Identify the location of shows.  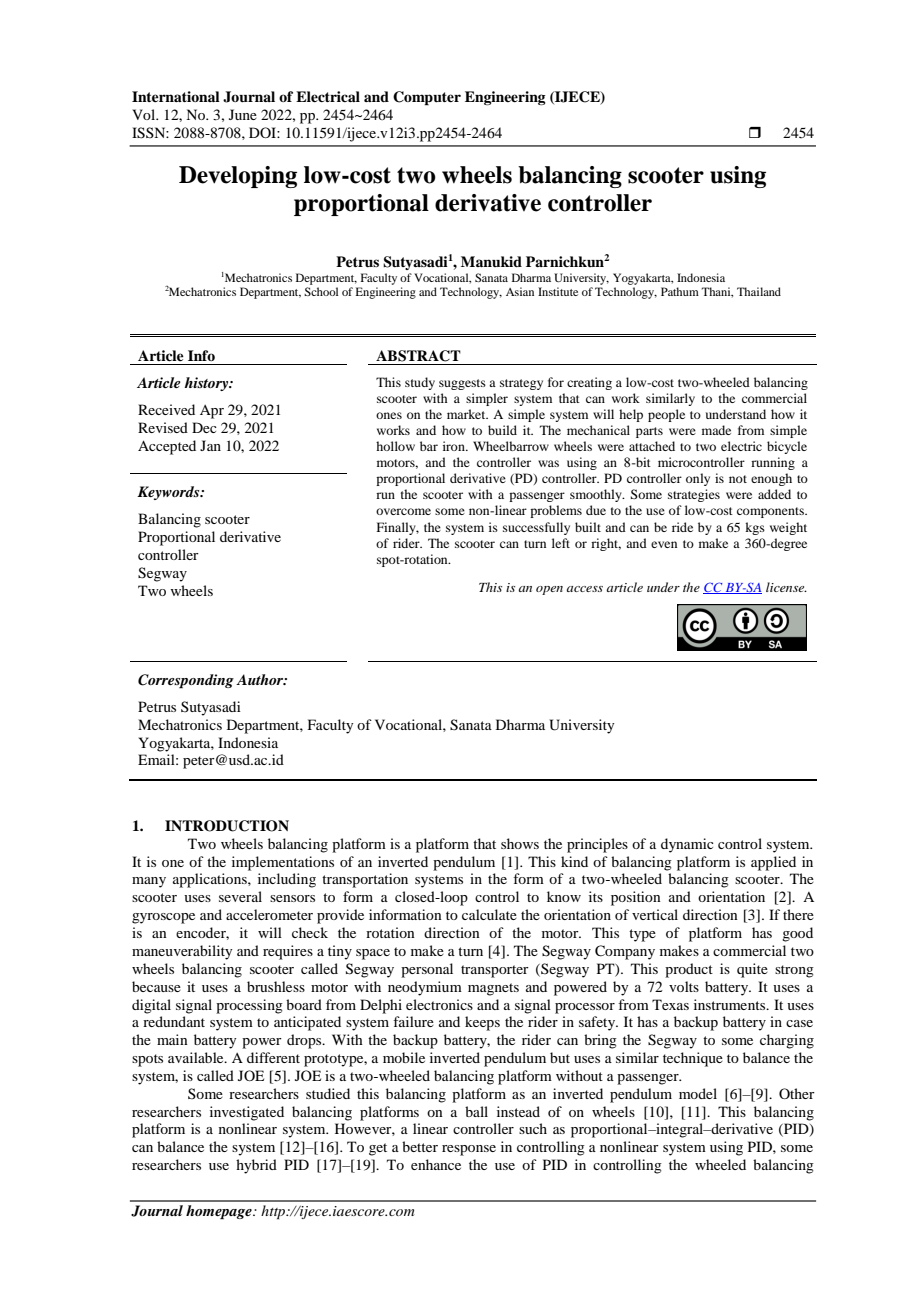
(520, 843).
